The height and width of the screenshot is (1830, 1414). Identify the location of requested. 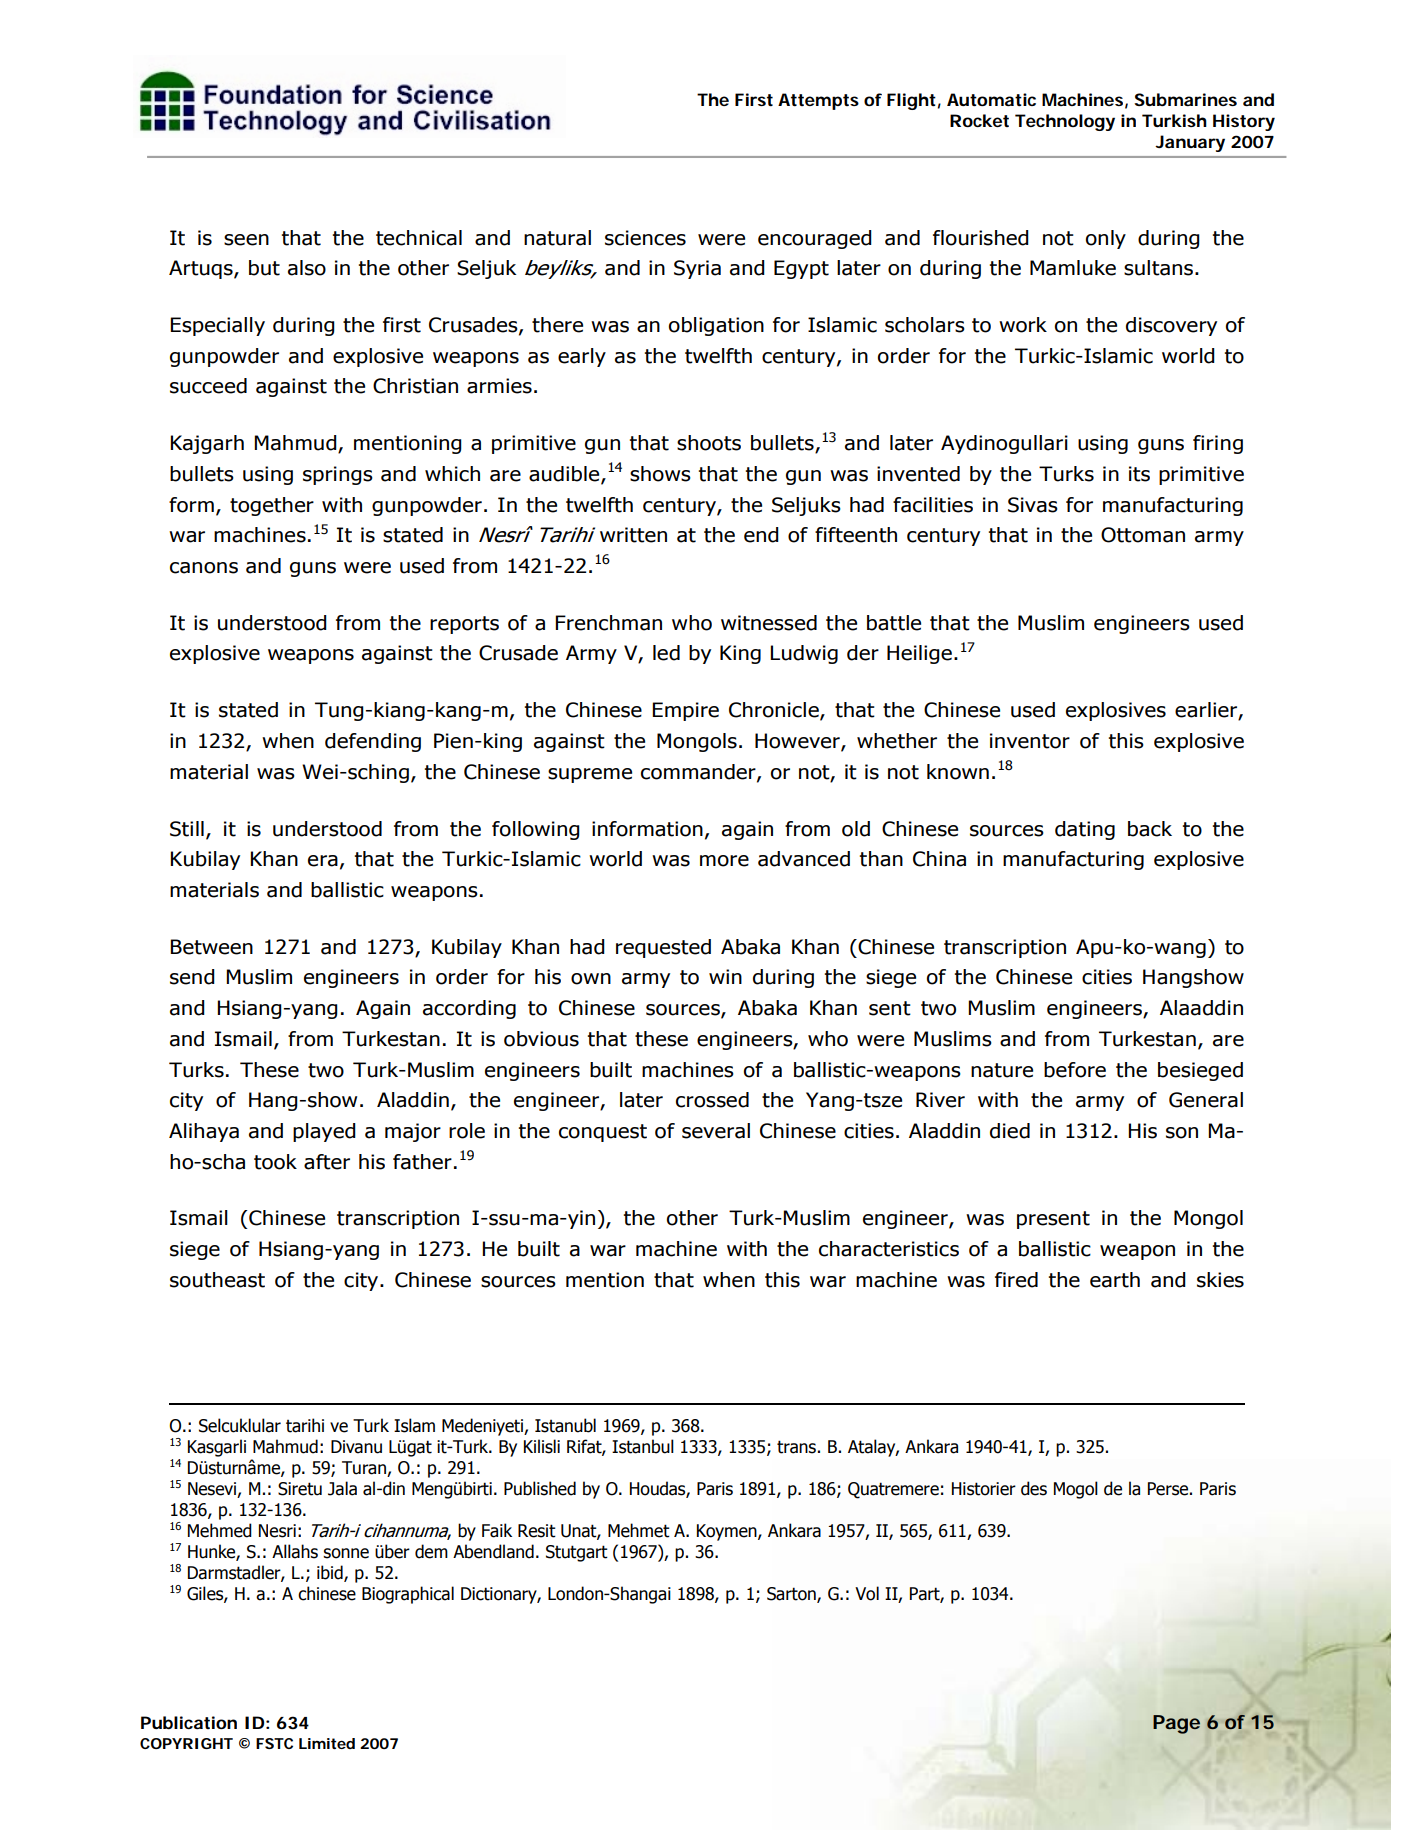
(663, 948).
